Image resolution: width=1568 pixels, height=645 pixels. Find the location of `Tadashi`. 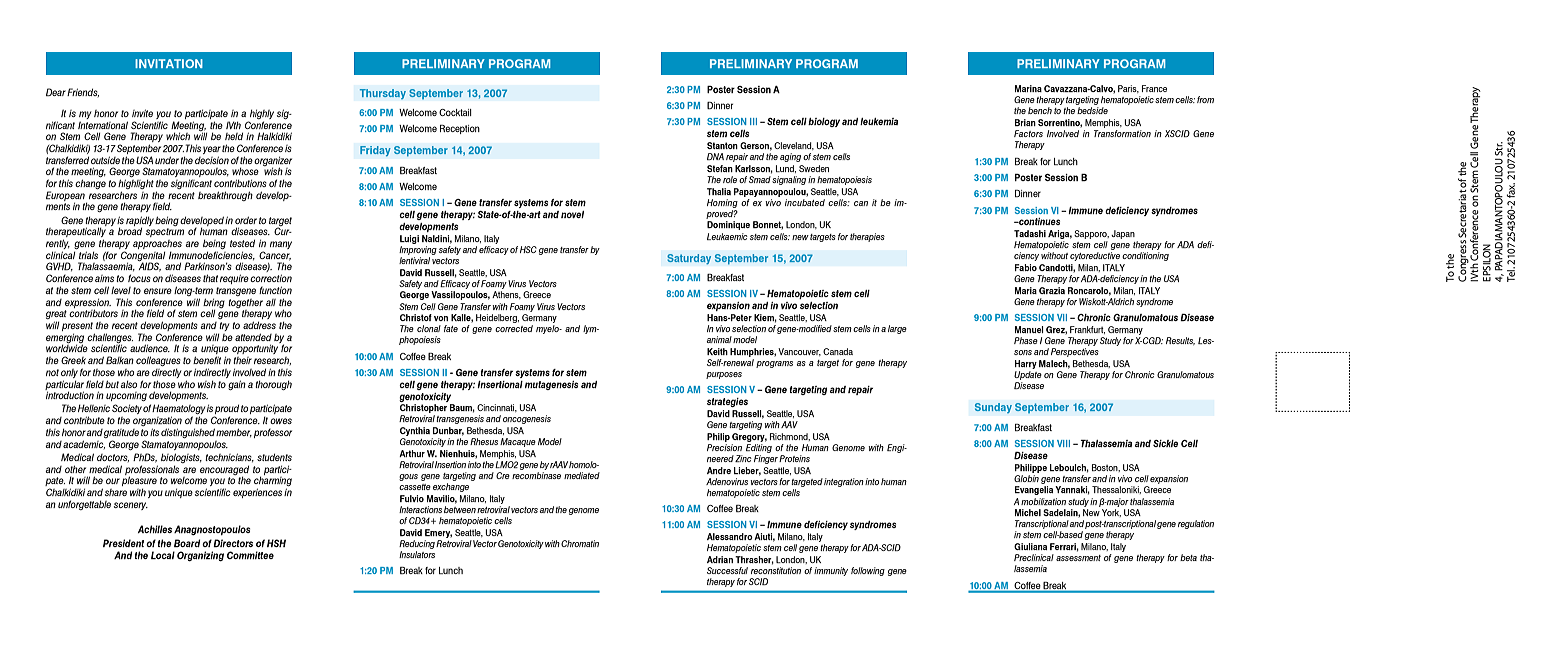

Tadashi is located at coordinates (1030, 233).
